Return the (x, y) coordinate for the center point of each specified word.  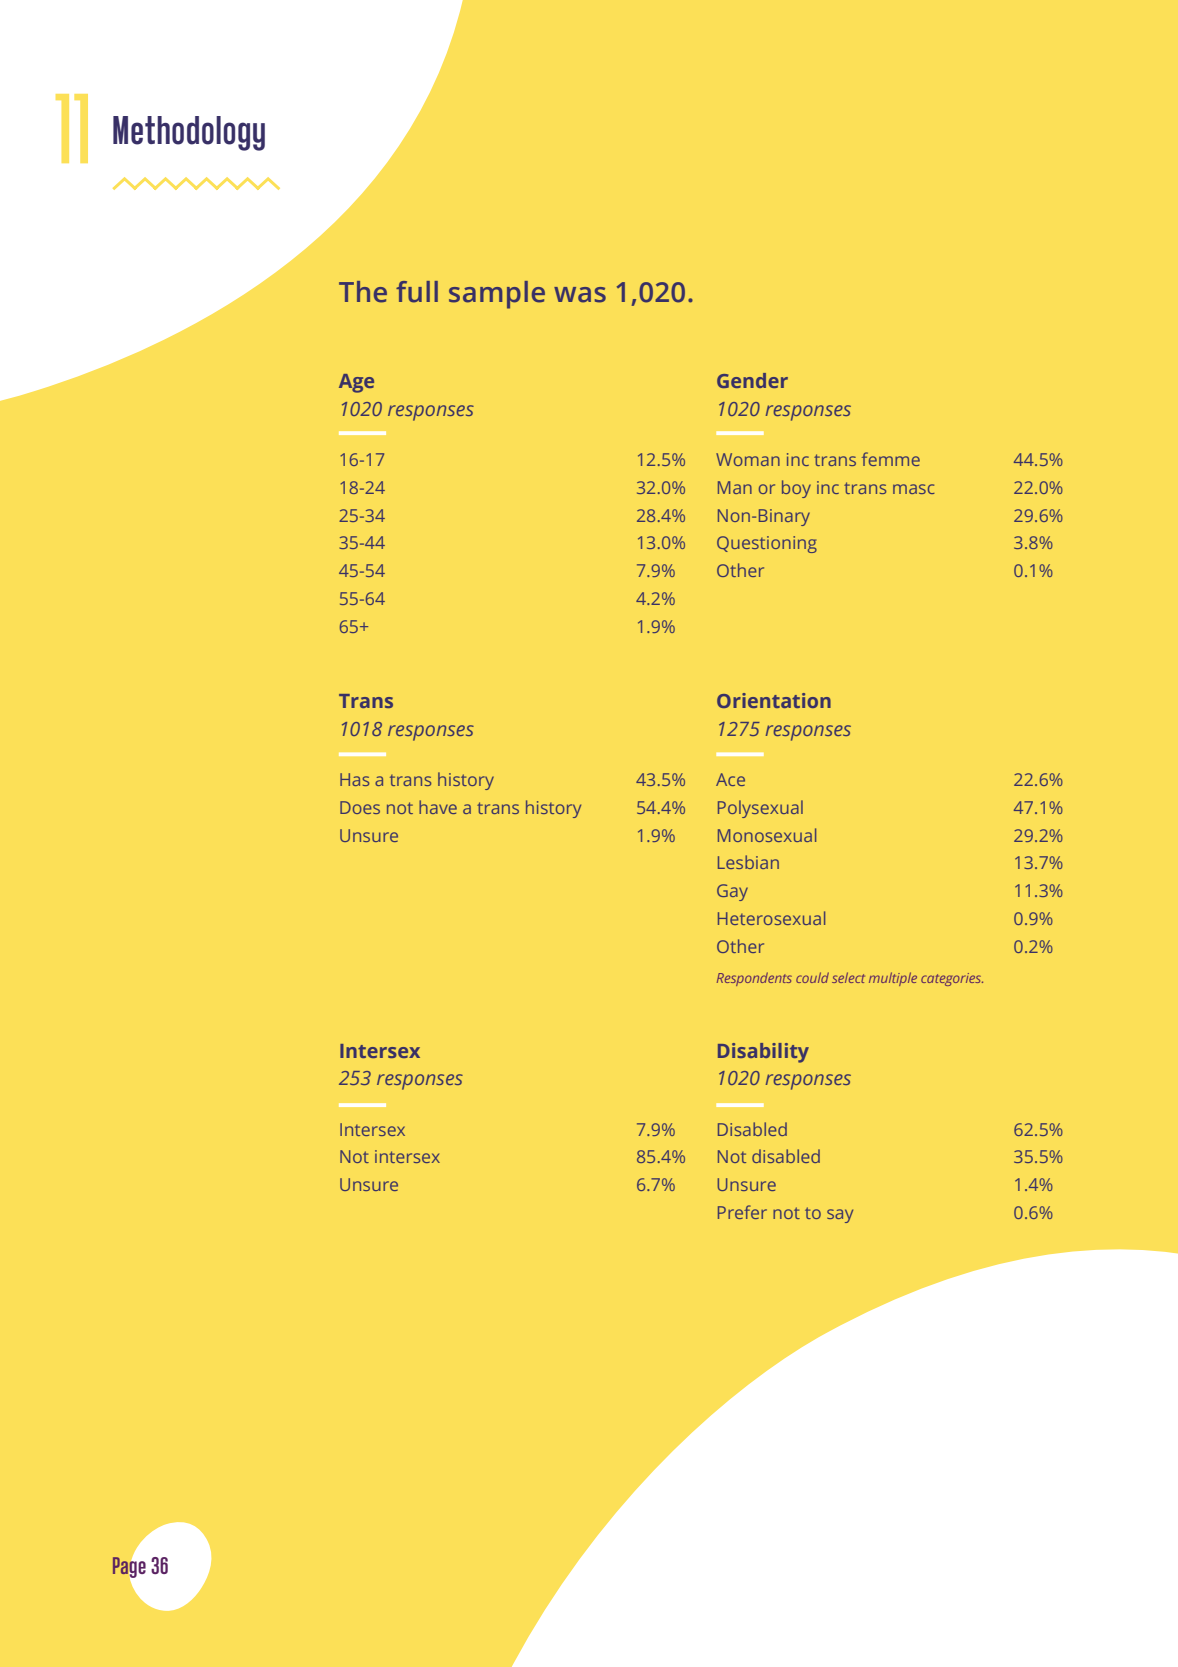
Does (360, 807)
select (848, 977)
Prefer (742, 1212)
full (417, 292)
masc (914, 489)
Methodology (189, 133)
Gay (732, 892)
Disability (763, 1053)
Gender (752, 380)
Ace (730, 779)
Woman (748, 459)
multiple (893, 979)
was (580, 295)
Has (354, 779)
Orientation (774, 700)
